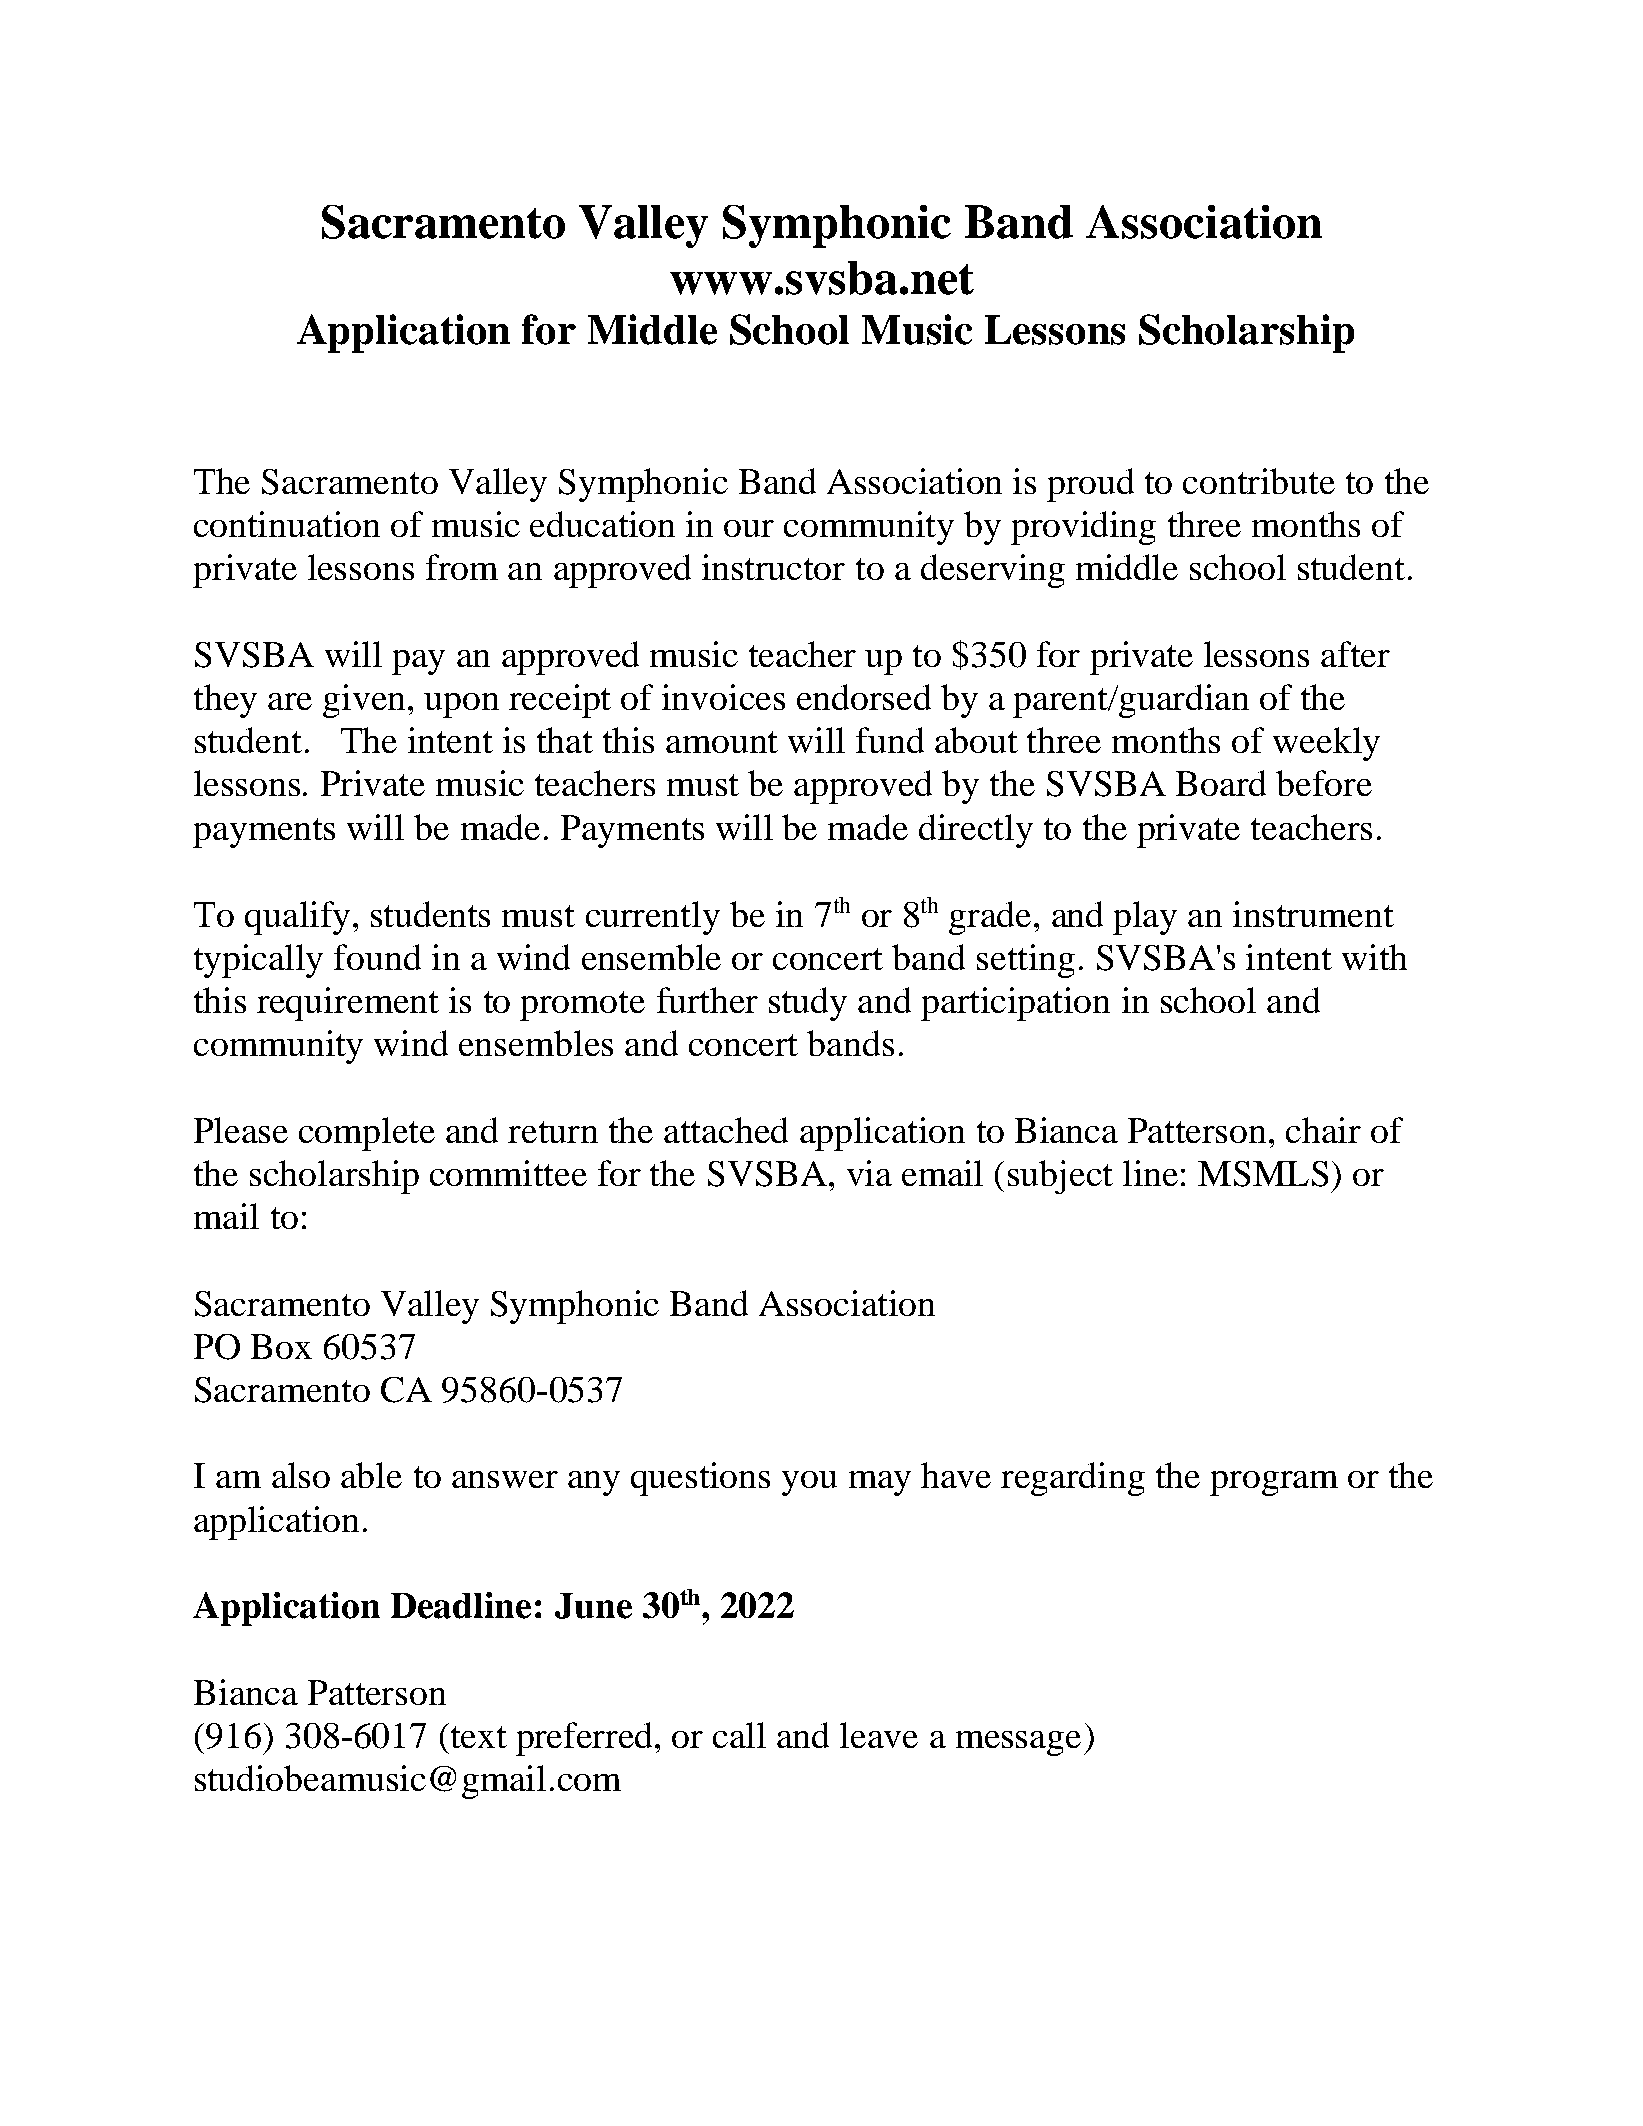 The image size is (1643, 2126). What do you see at coordinates (297, 918) in the document?
I see `qualify` at bounding box center [297, 918].
